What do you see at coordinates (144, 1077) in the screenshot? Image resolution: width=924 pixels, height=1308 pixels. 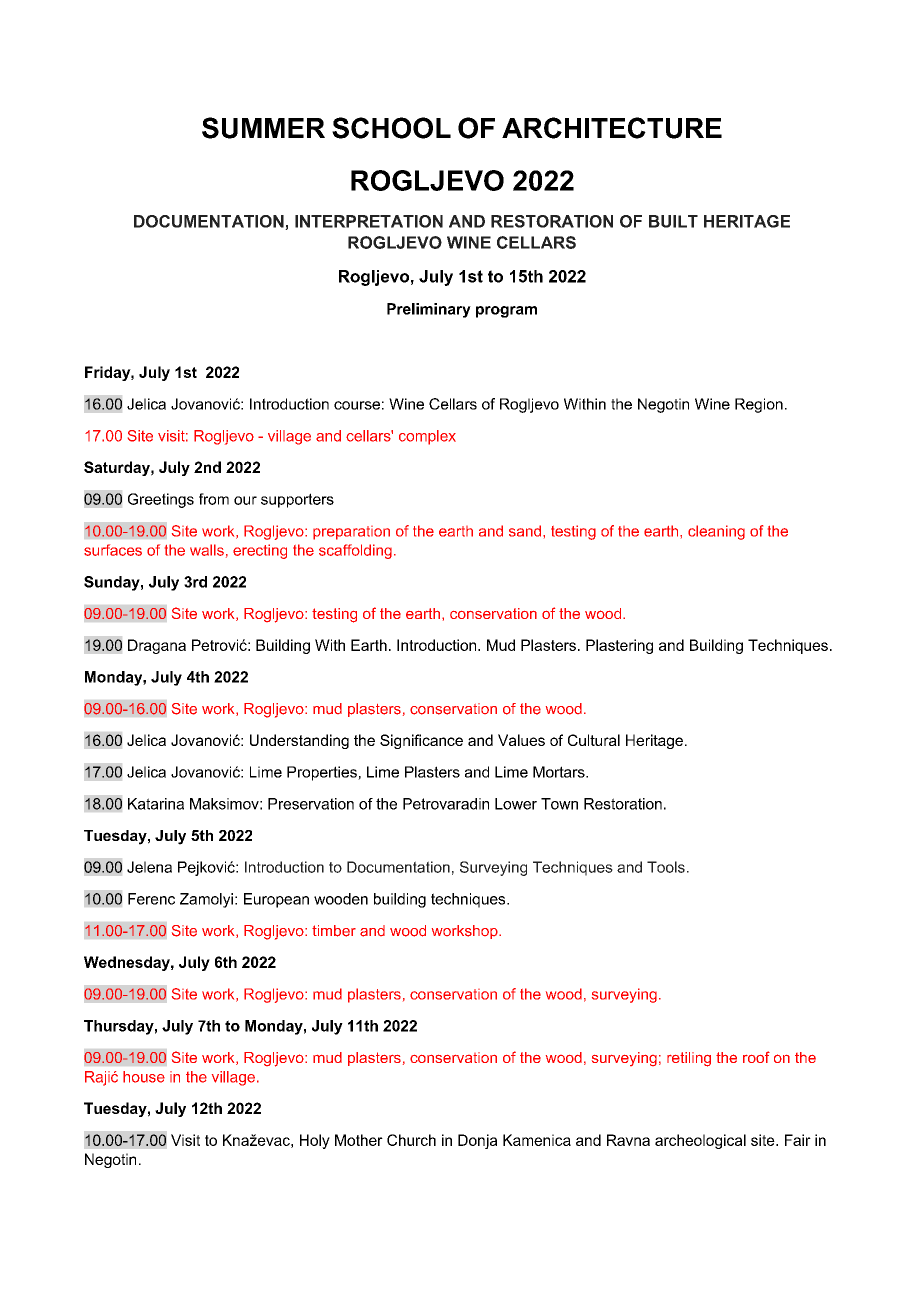 I see `house` at bounding box center [144, 1077].
